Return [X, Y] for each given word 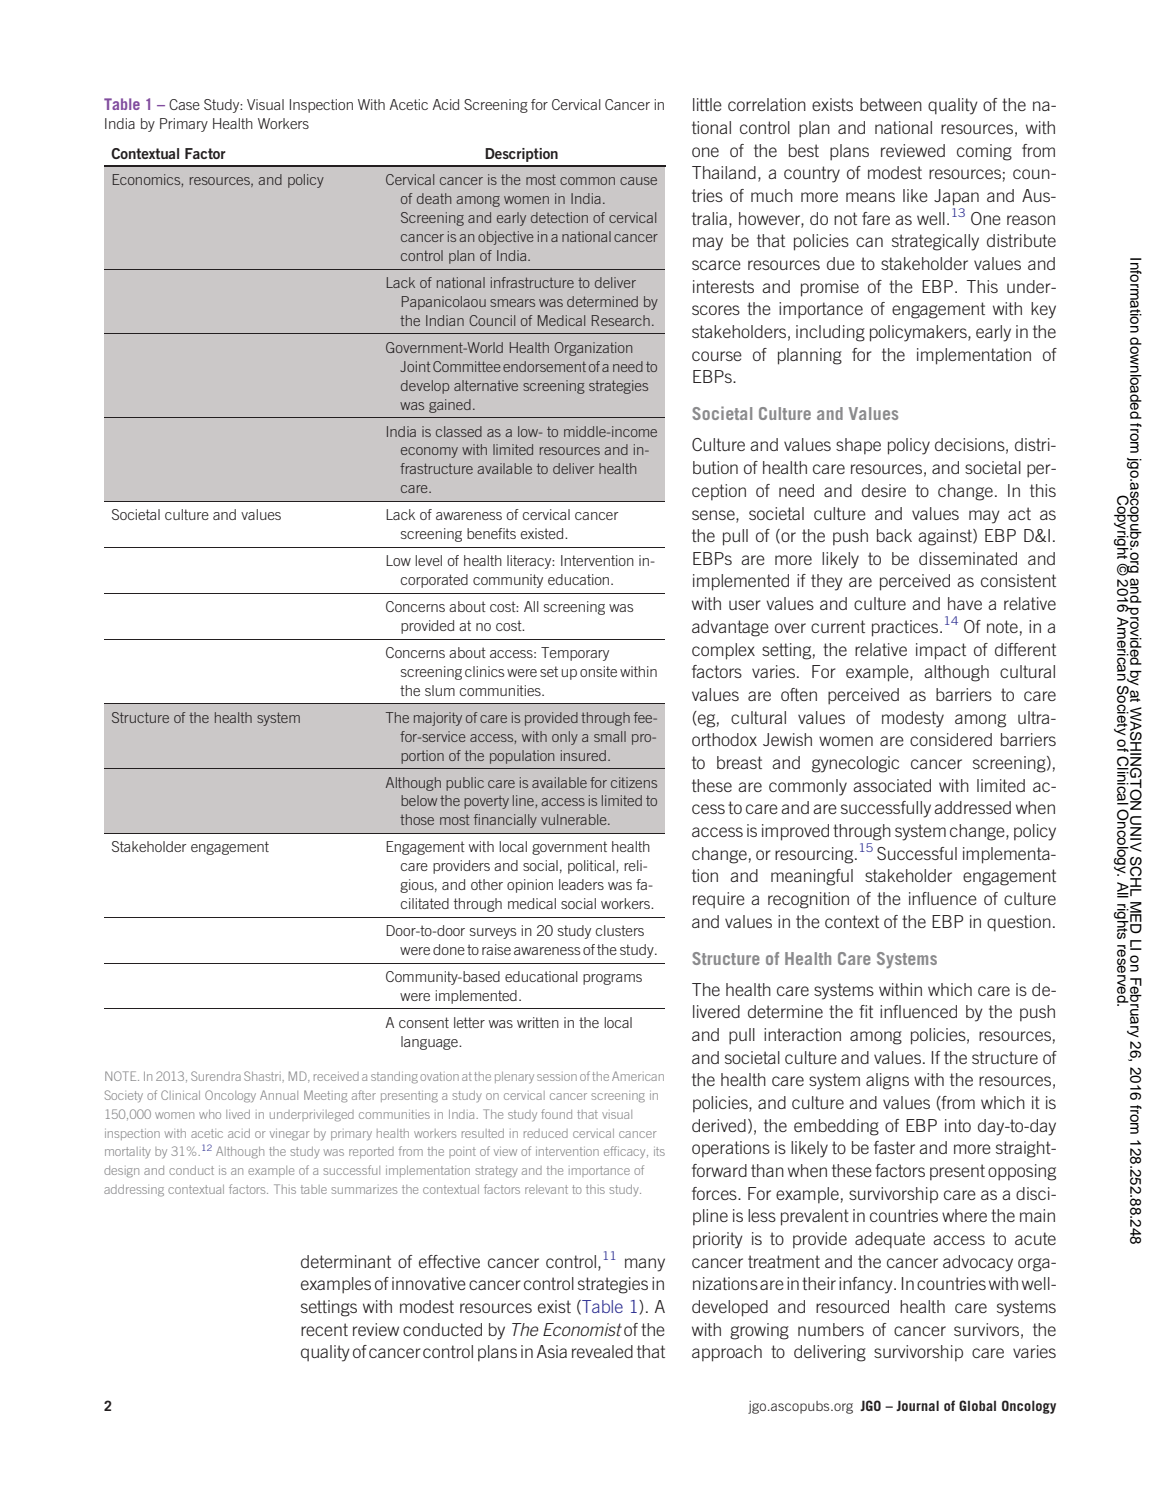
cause [638, 181]
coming [984, 152]
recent [324, 1329]
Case [184, 104]
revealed [602, 1351]
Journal [917, 1405]
